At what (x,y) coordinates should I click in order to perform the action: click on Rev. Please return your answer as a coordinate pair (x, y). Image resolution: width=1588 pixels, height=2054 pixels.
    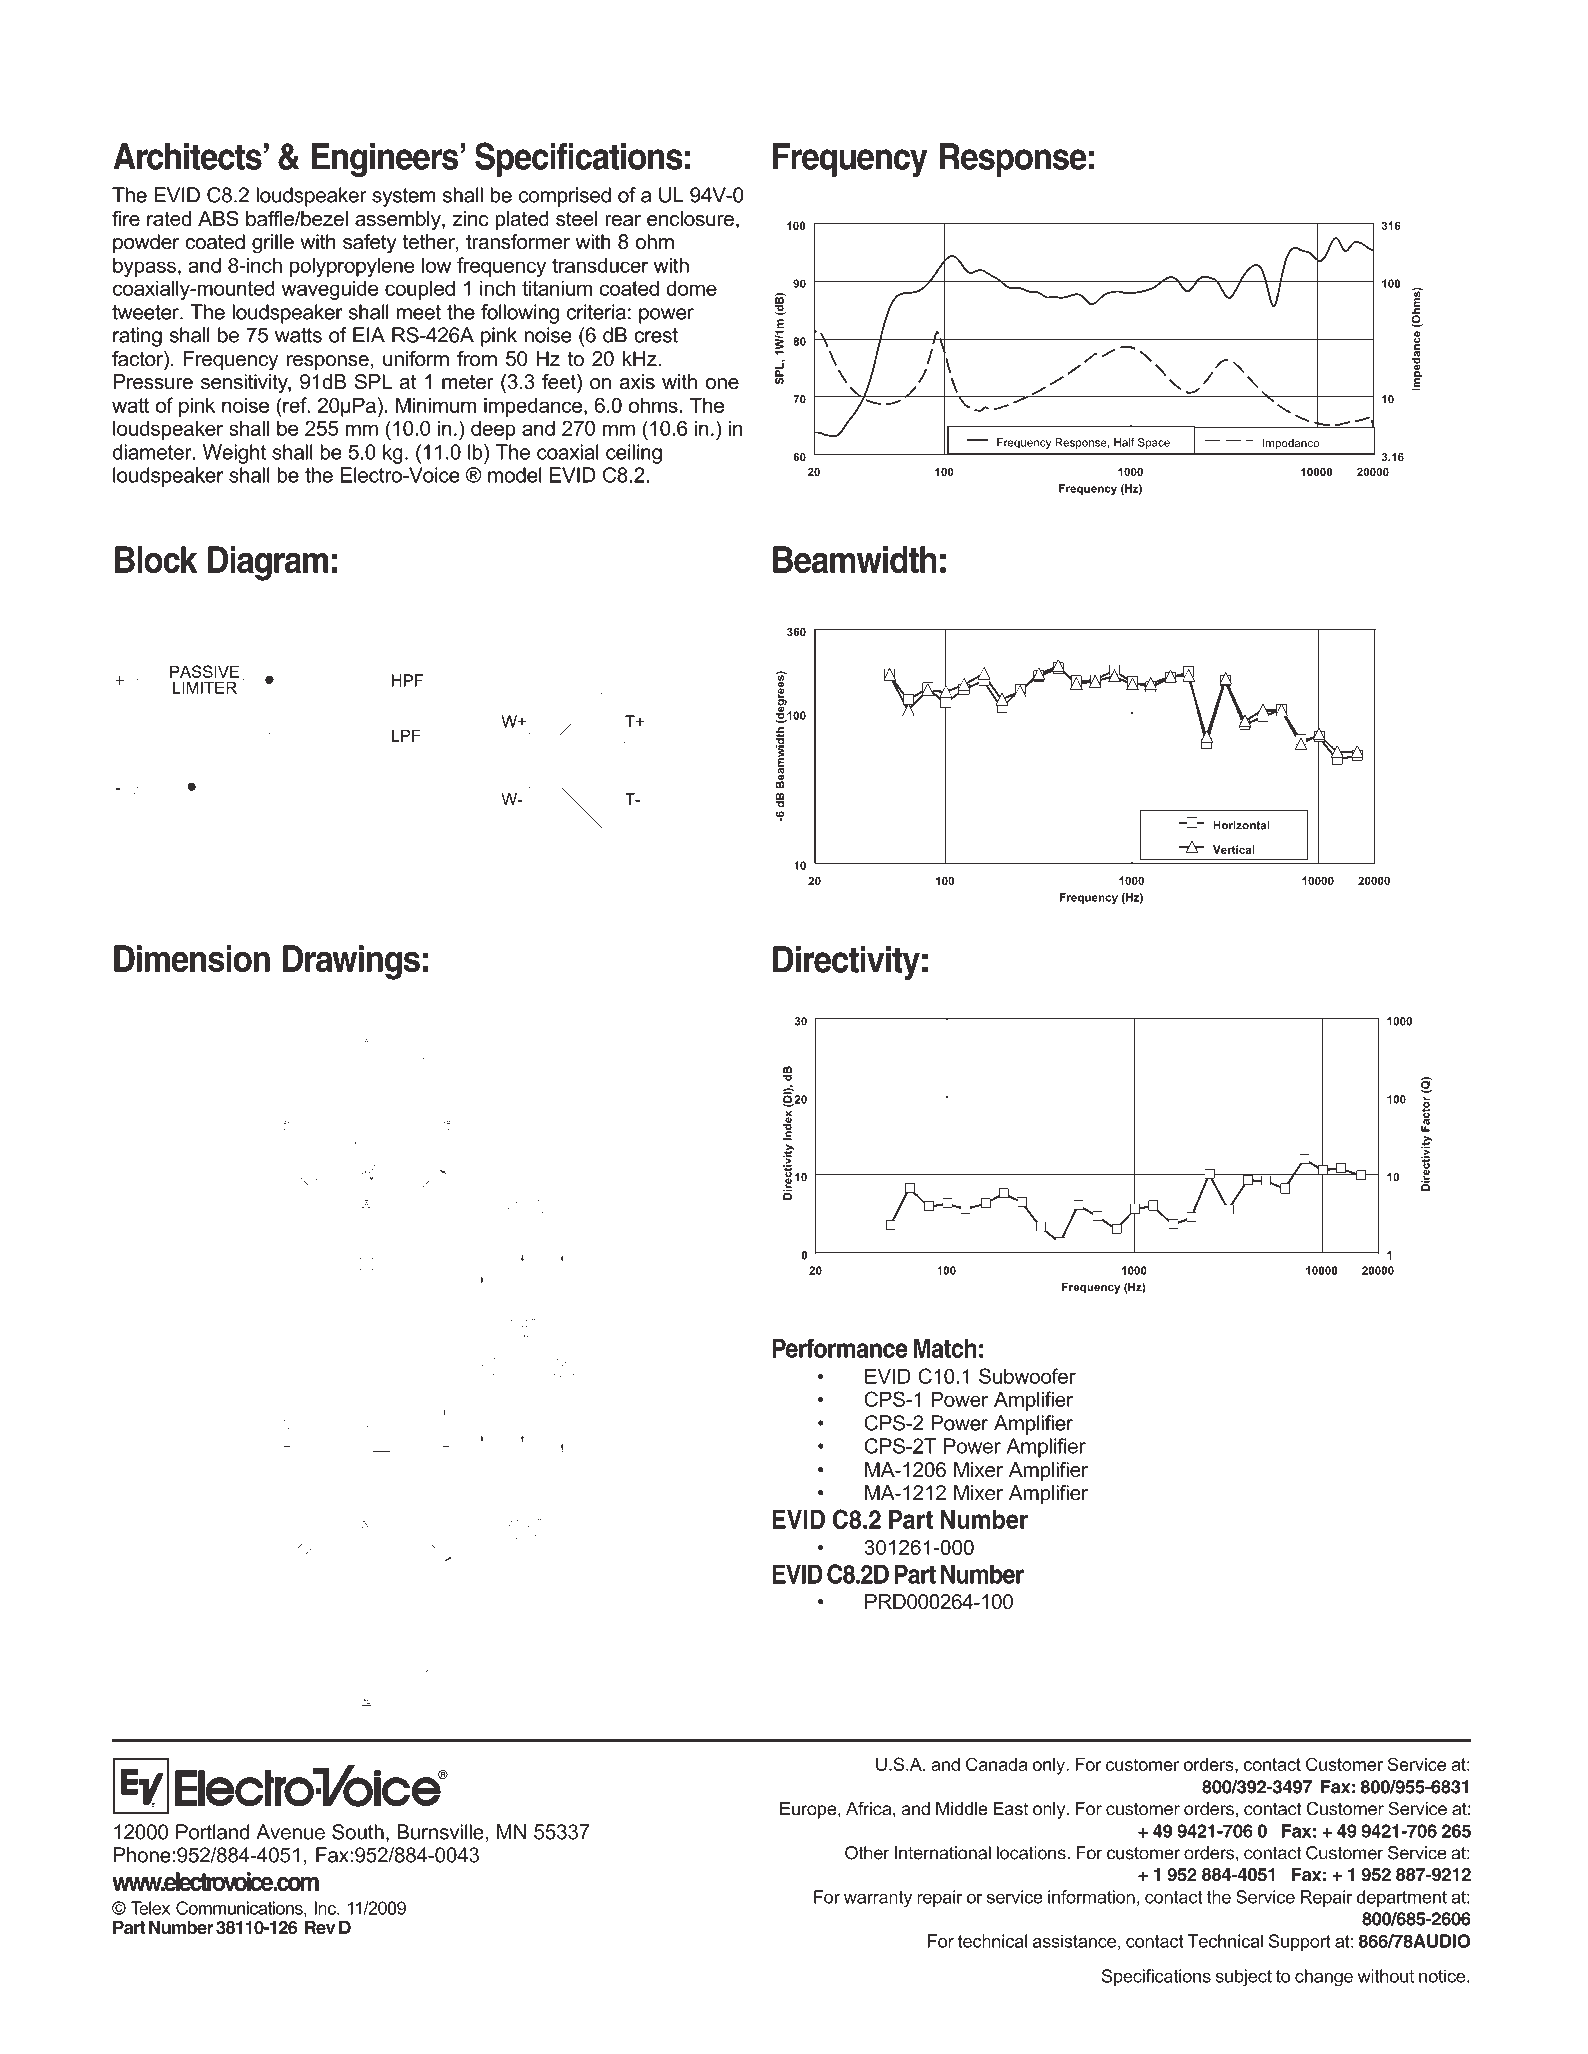
    Looking at the image, I should click on (320, 1927).
